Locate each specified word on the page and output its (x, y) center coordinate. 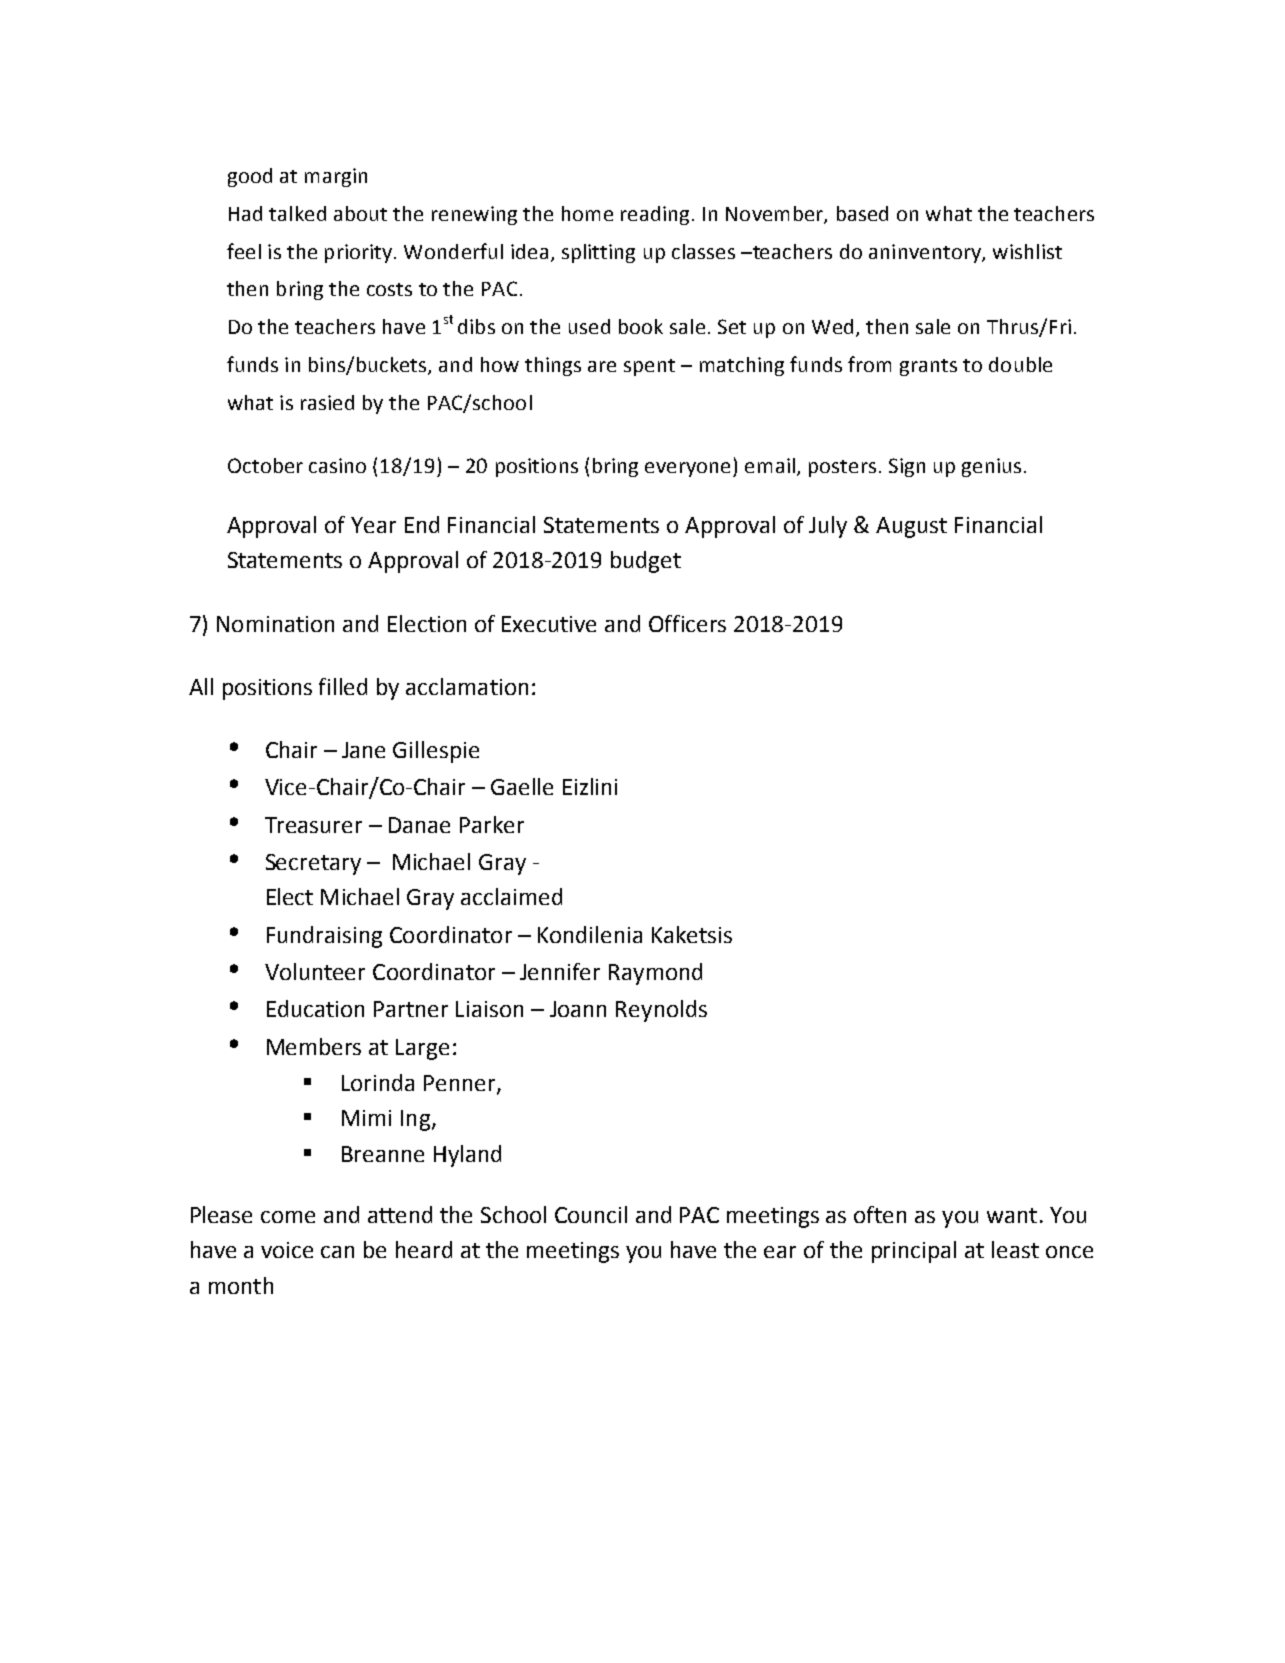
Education (315, 1008)
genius (991, 467)
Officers (687, 623)
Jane (363, 750)
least (1015, 1249)
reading (655, 215)
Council (591, 1214)
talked (297, 213)
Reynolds (661, 1011)
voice (287, 1250)
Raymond (655, 974)
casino (337, 465)
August (911, 527)
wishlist (1027, 251)
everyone (689, 469)
